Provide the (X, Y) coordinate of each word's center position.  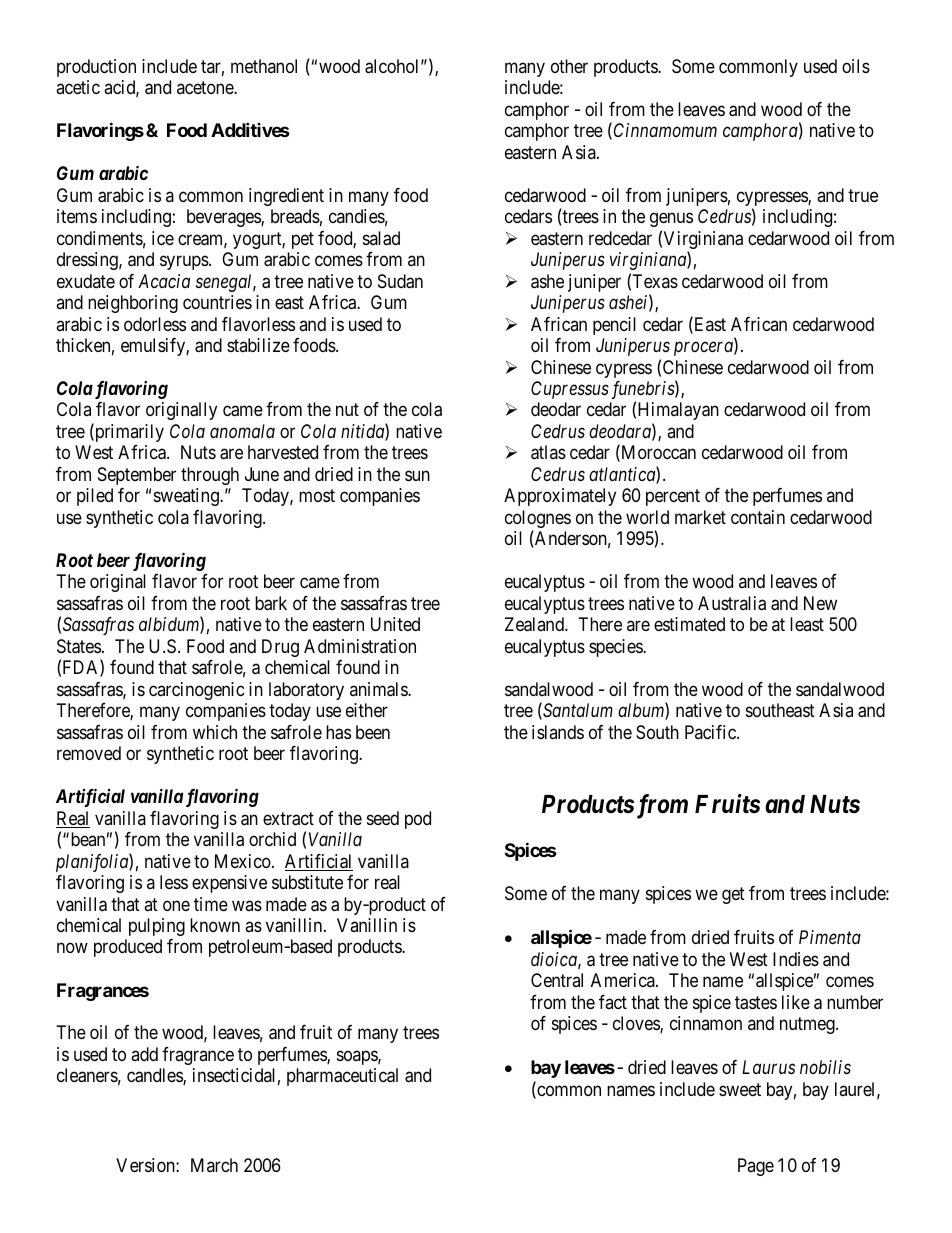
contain (758, 517)
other (569, 66)
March (214, 1165)
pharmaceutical (342, 1077)
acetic (78, 87)
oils (856, 66)
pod (418, 820)
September (137, 476)
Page (756, 1167)
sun (417, 475)
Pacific (711, 732)
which (215, 732)
